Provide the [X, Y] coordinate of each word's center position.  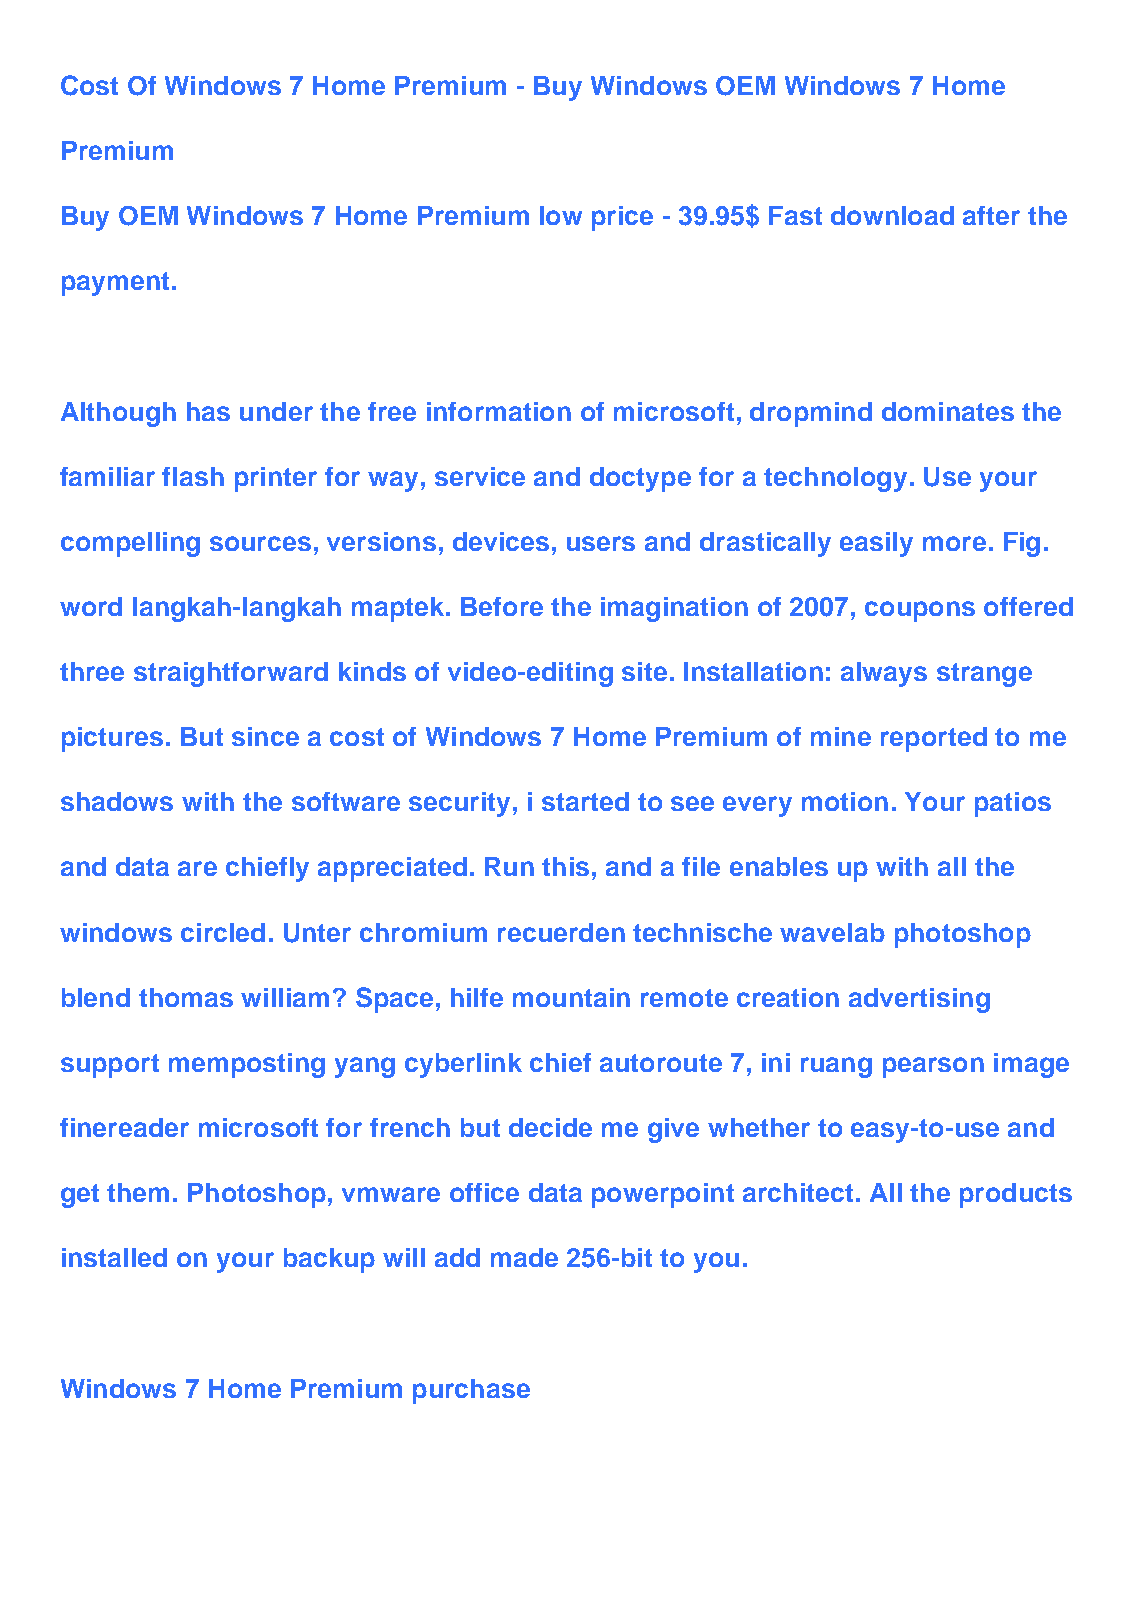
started [585, 801]
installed [114, 1257]
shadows [117, 801]
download [892, 215]
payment [115, 284]
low [561, 215]
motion [845, 801]
